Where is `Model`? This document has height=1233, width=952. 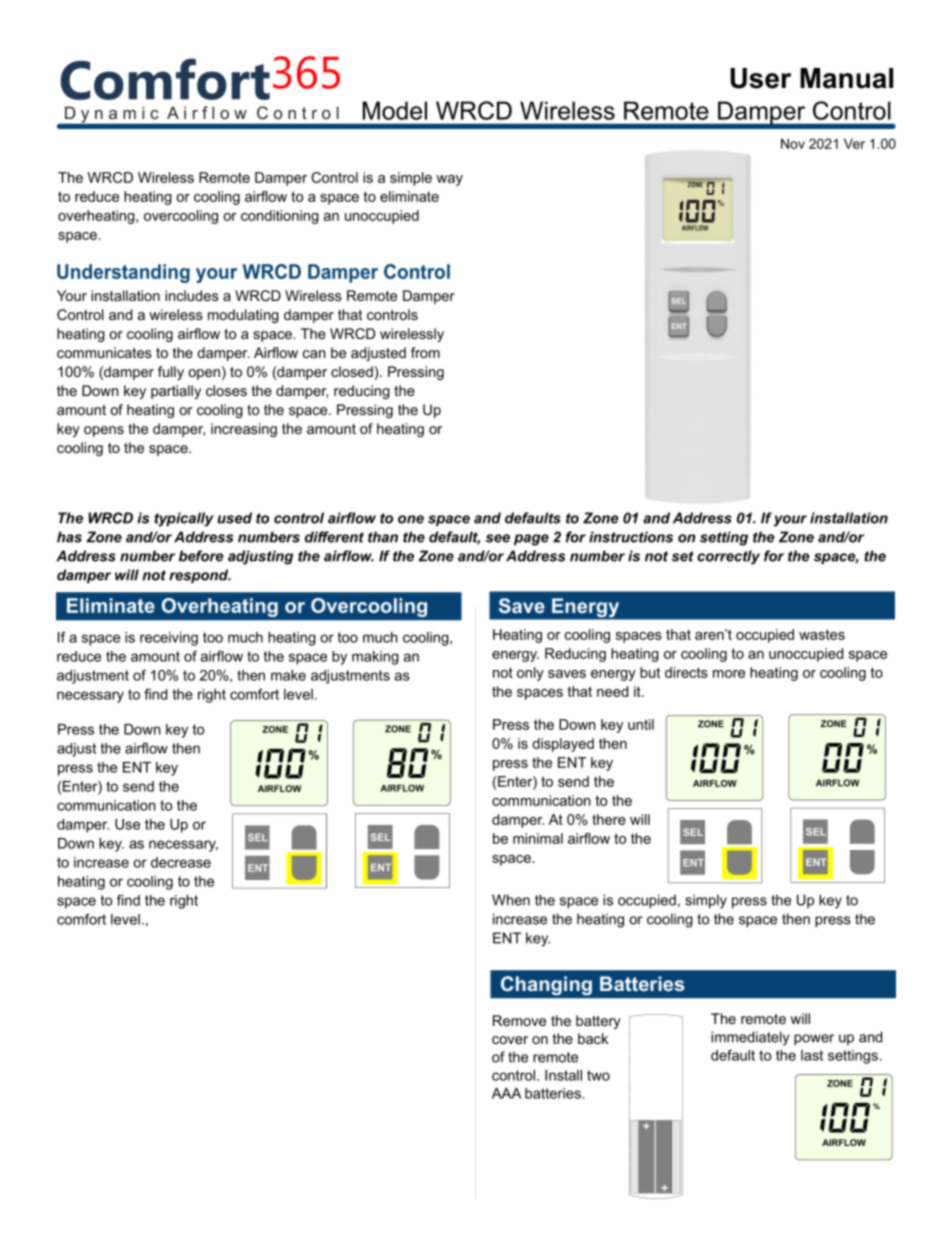
Model is located at coordinates (395, 110).
